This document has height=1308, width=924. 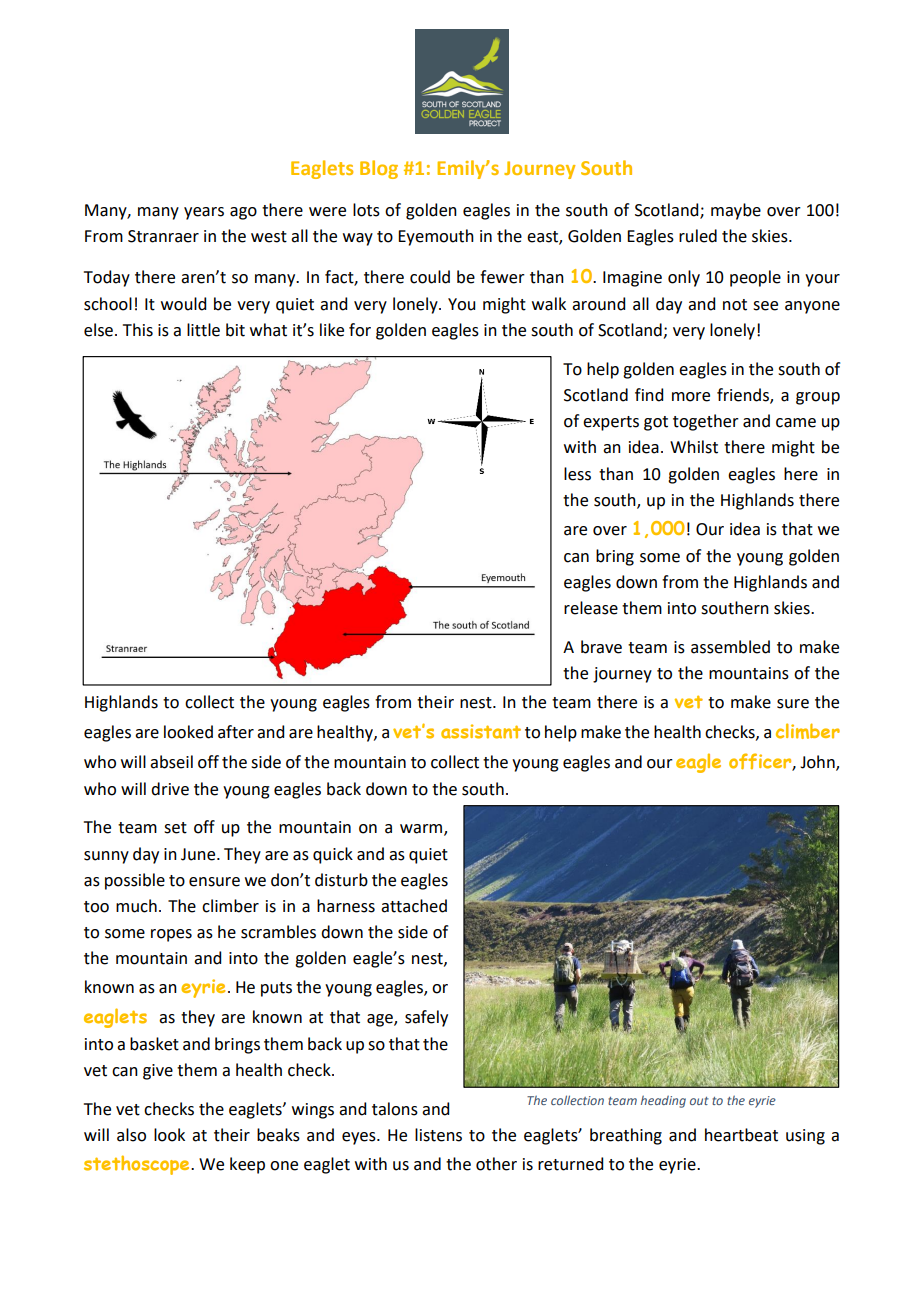 I want to click on years, so click(x=204, y=213).
